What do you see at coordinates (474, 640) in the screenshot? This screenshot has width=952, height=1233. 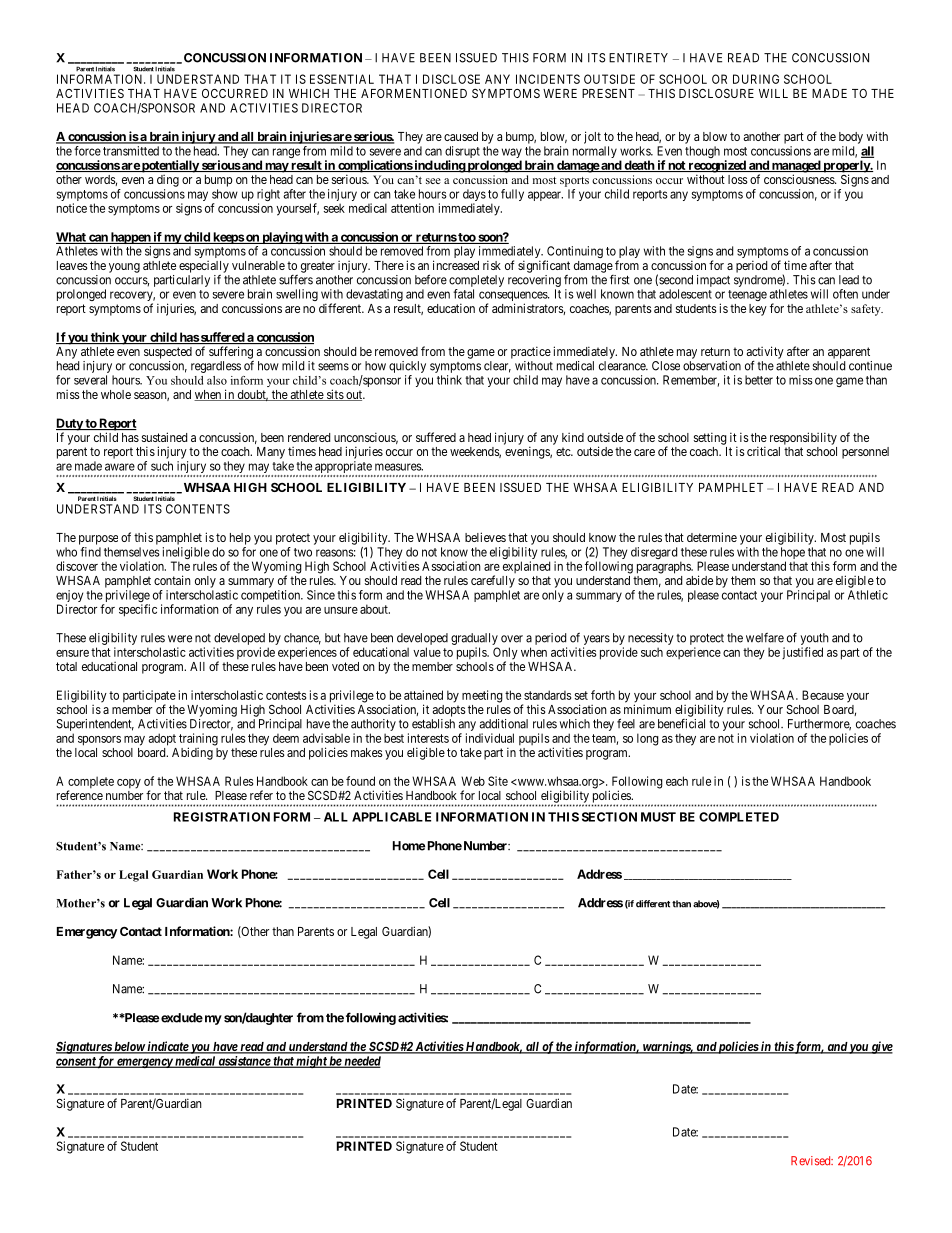 I see `gradually` at bounding box center [474, 640].
